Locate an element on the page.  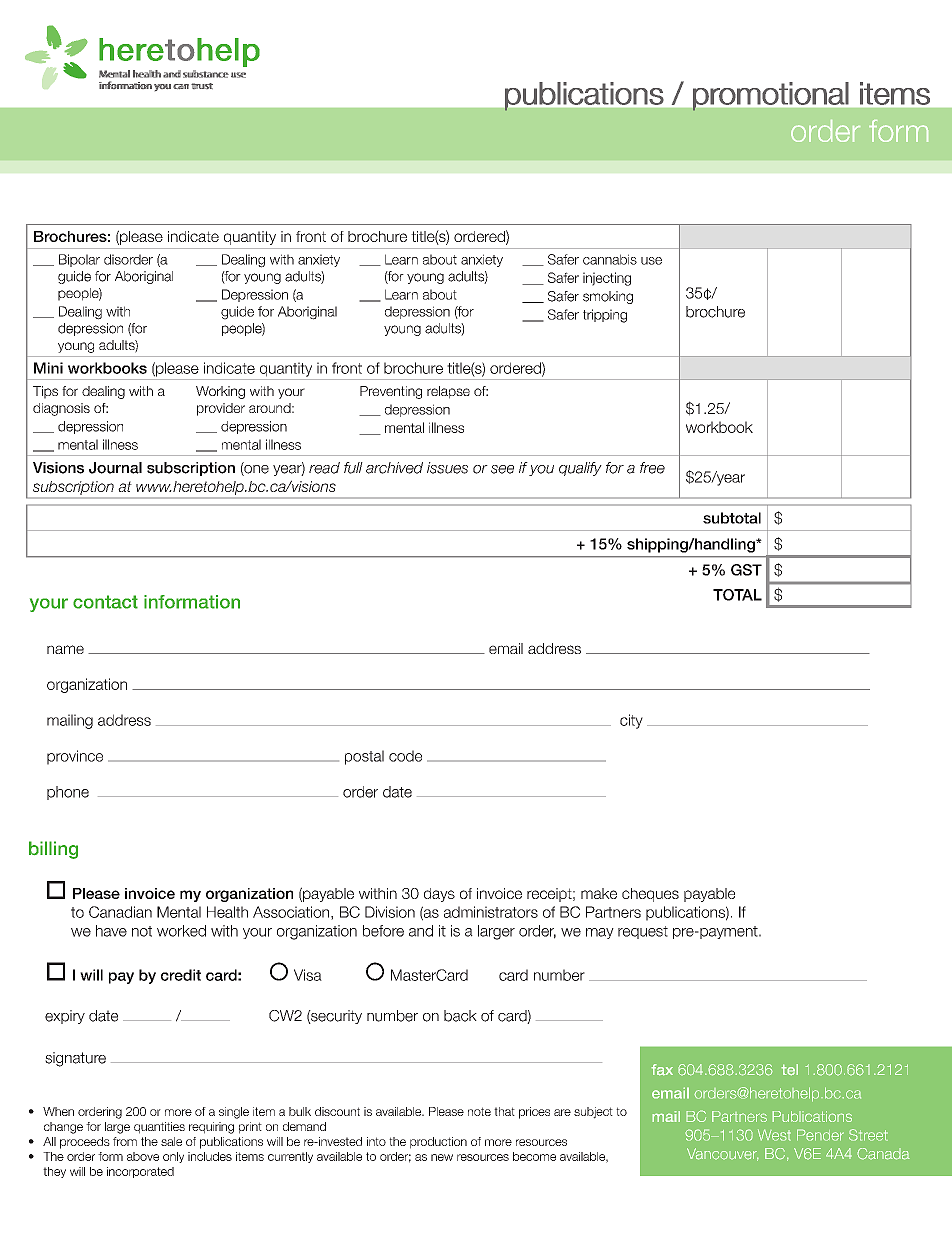
billing is located at coordinates (53, 850).
